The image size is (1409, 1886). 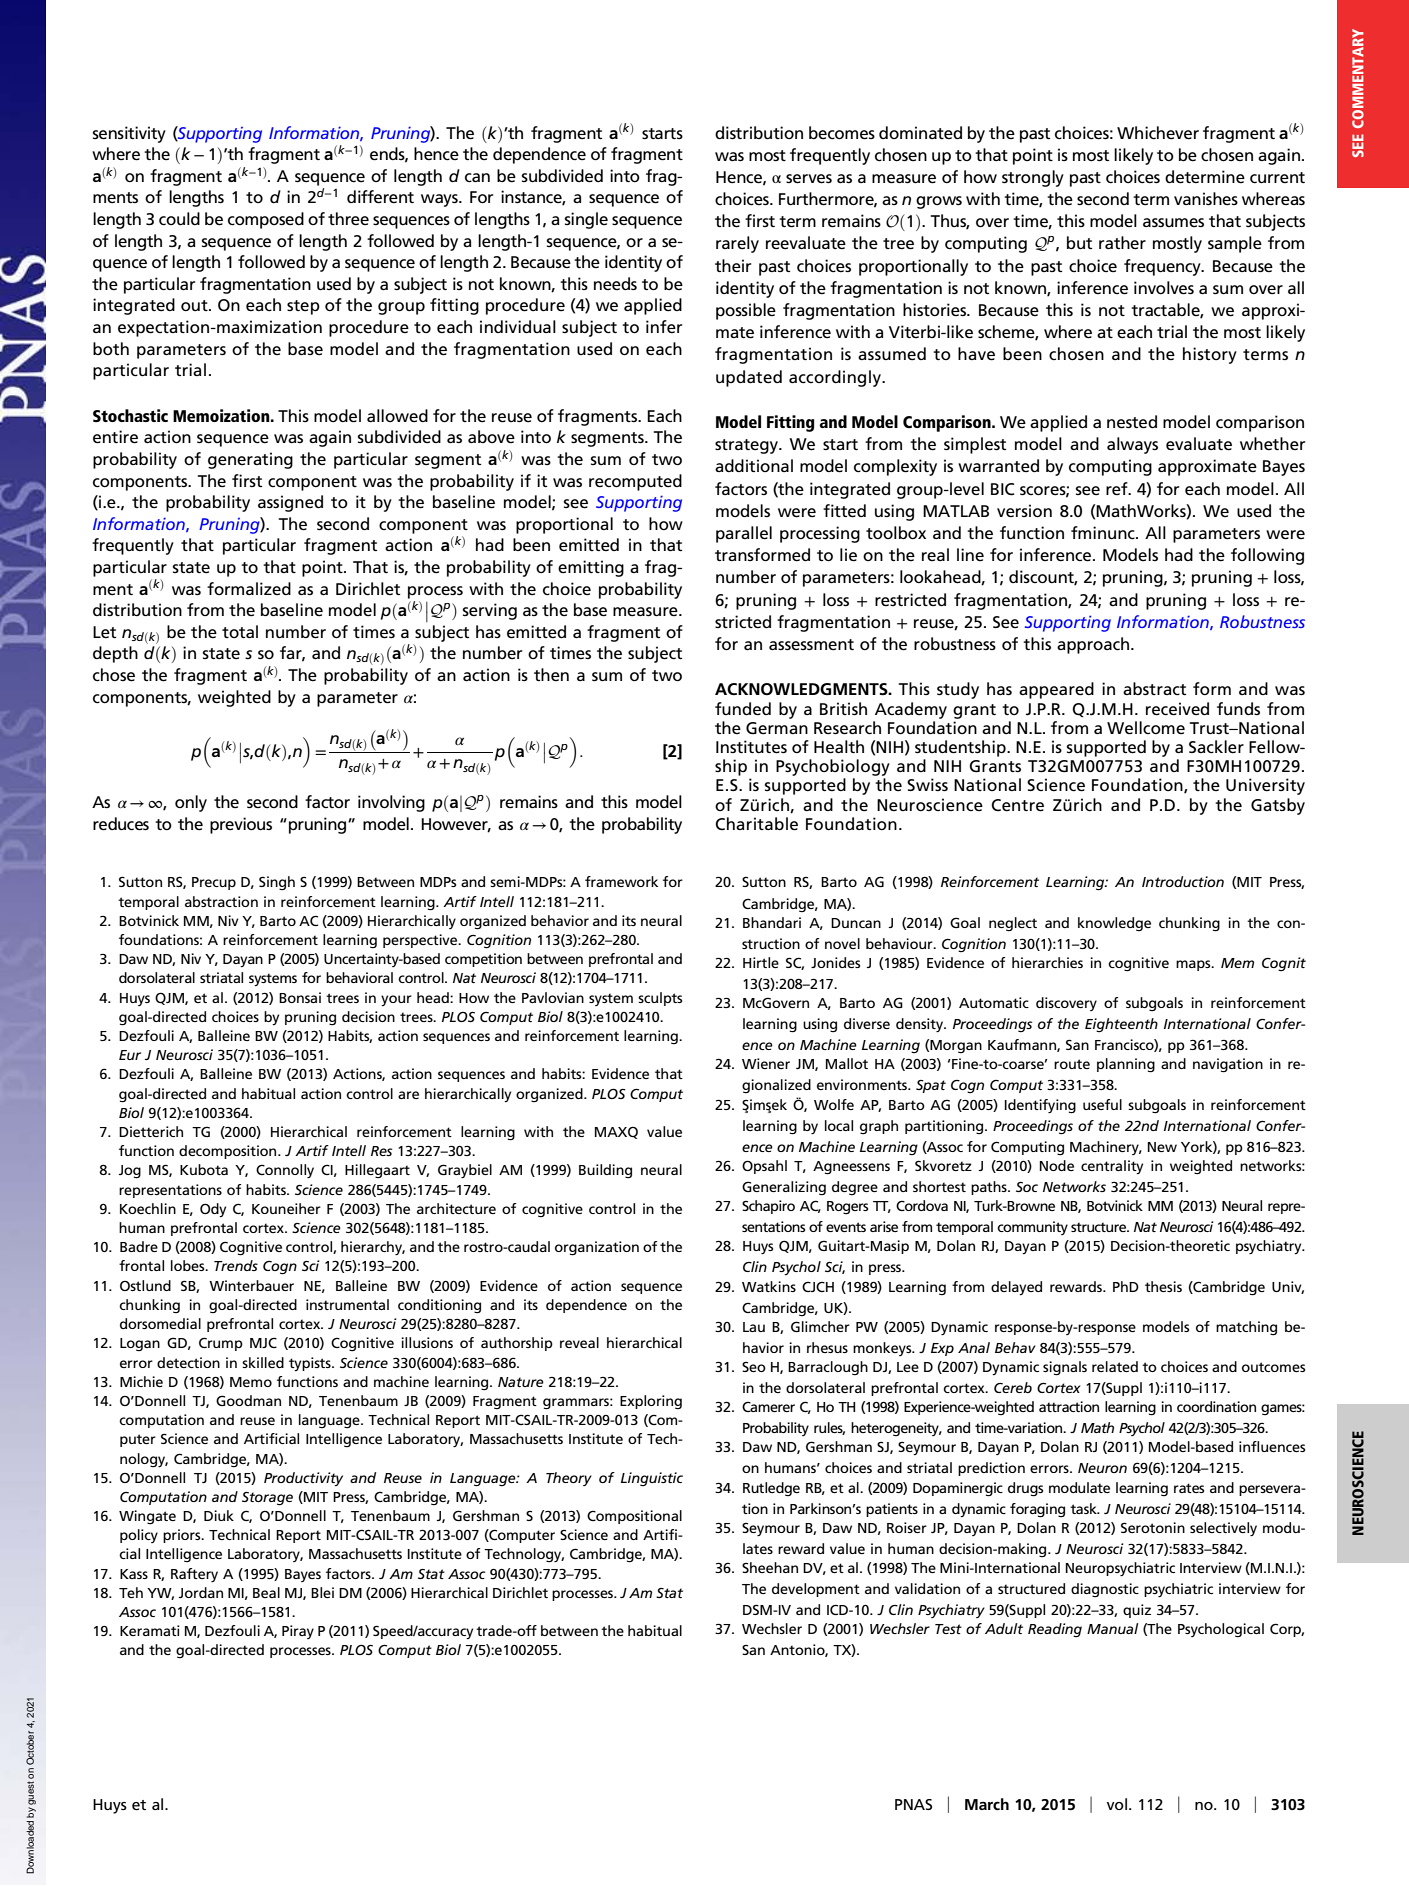 What do you see at coordinates (744, 534) in the document?
I see `parallel` at bounding box center [744, 534].
